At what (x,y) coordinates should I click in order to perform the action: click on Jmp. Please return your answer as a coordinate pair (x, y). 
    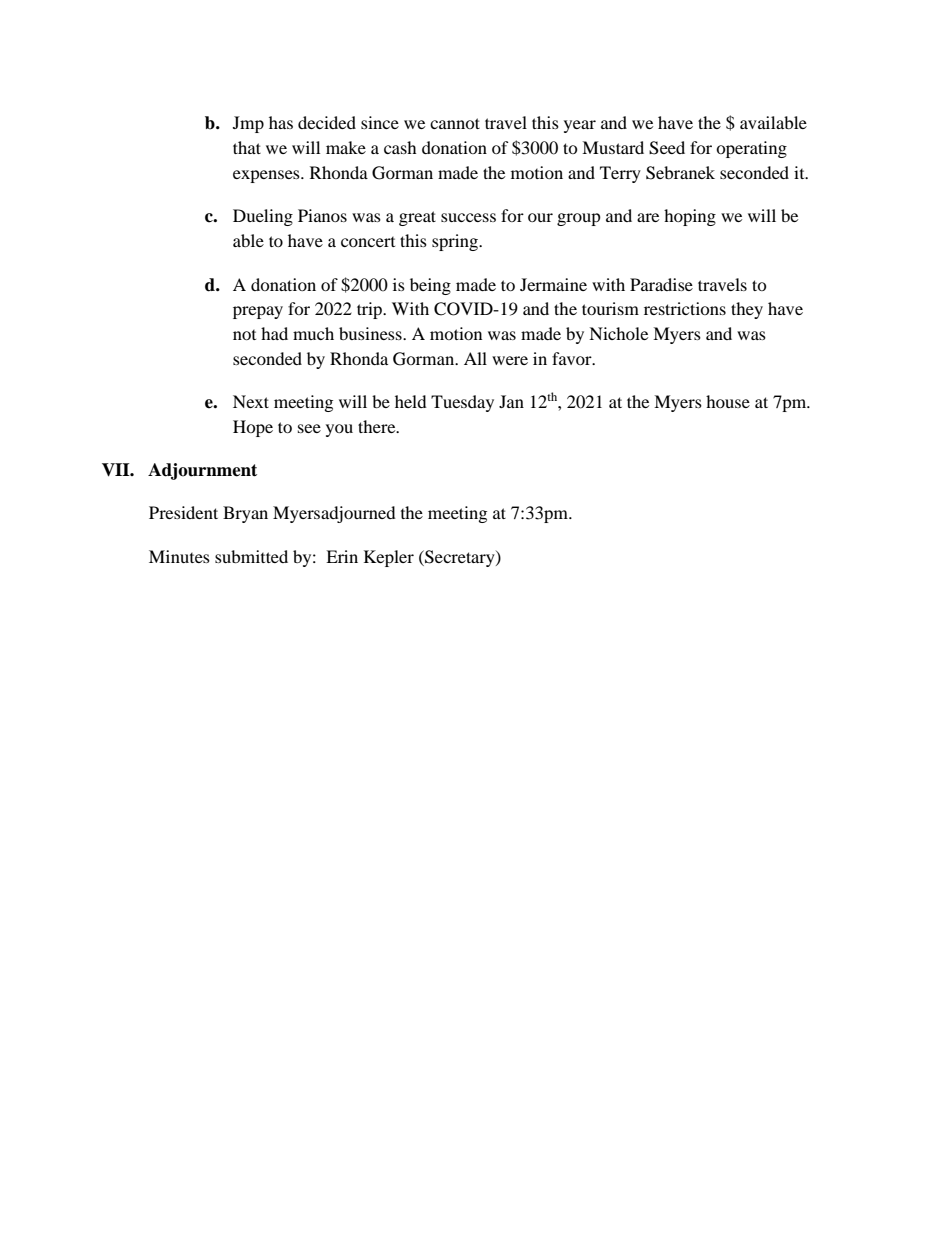
    Looking at the image, I should click on (248, 124).
